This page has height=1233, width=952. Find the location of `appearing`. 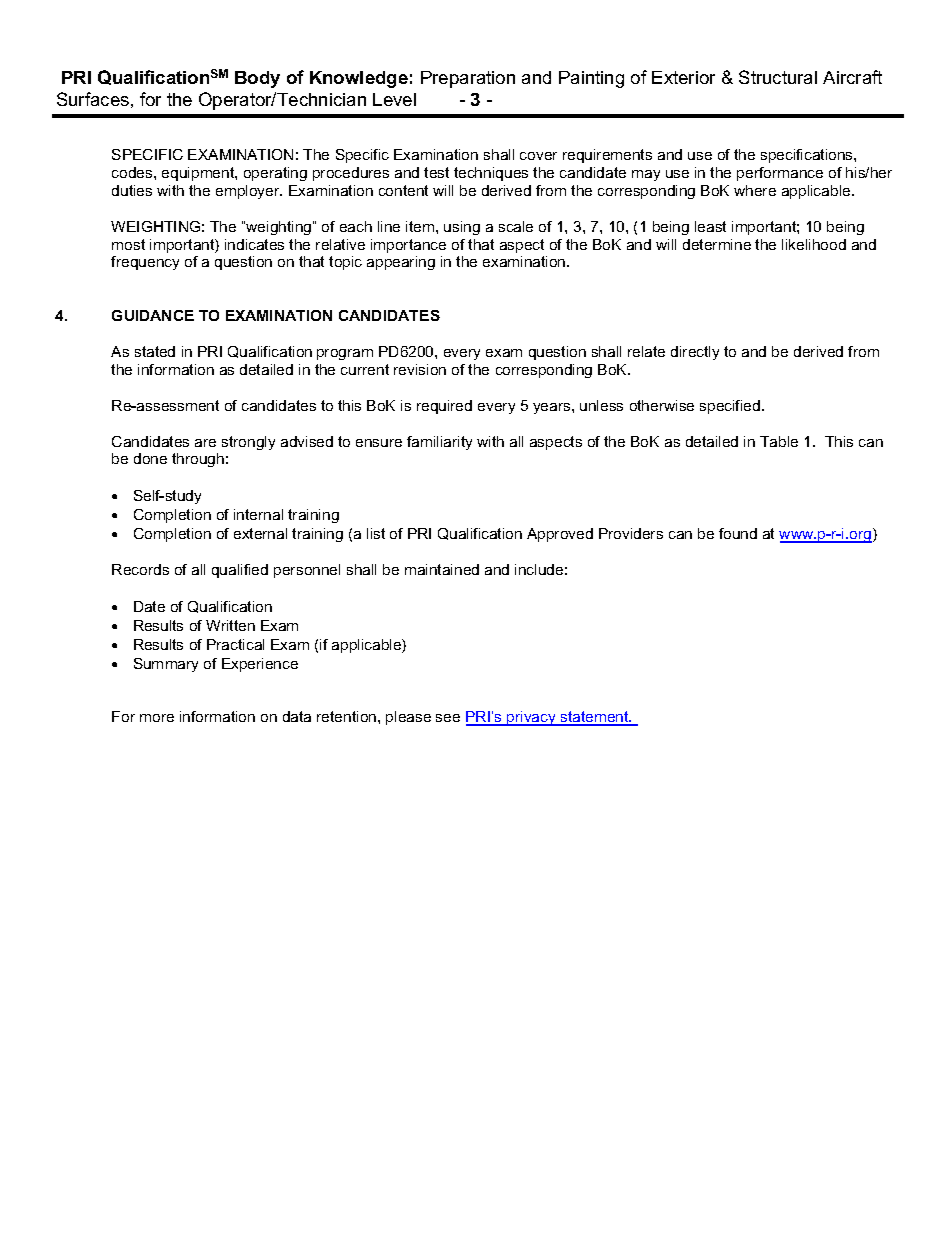

appearing is located at coordinates (401, 263).
